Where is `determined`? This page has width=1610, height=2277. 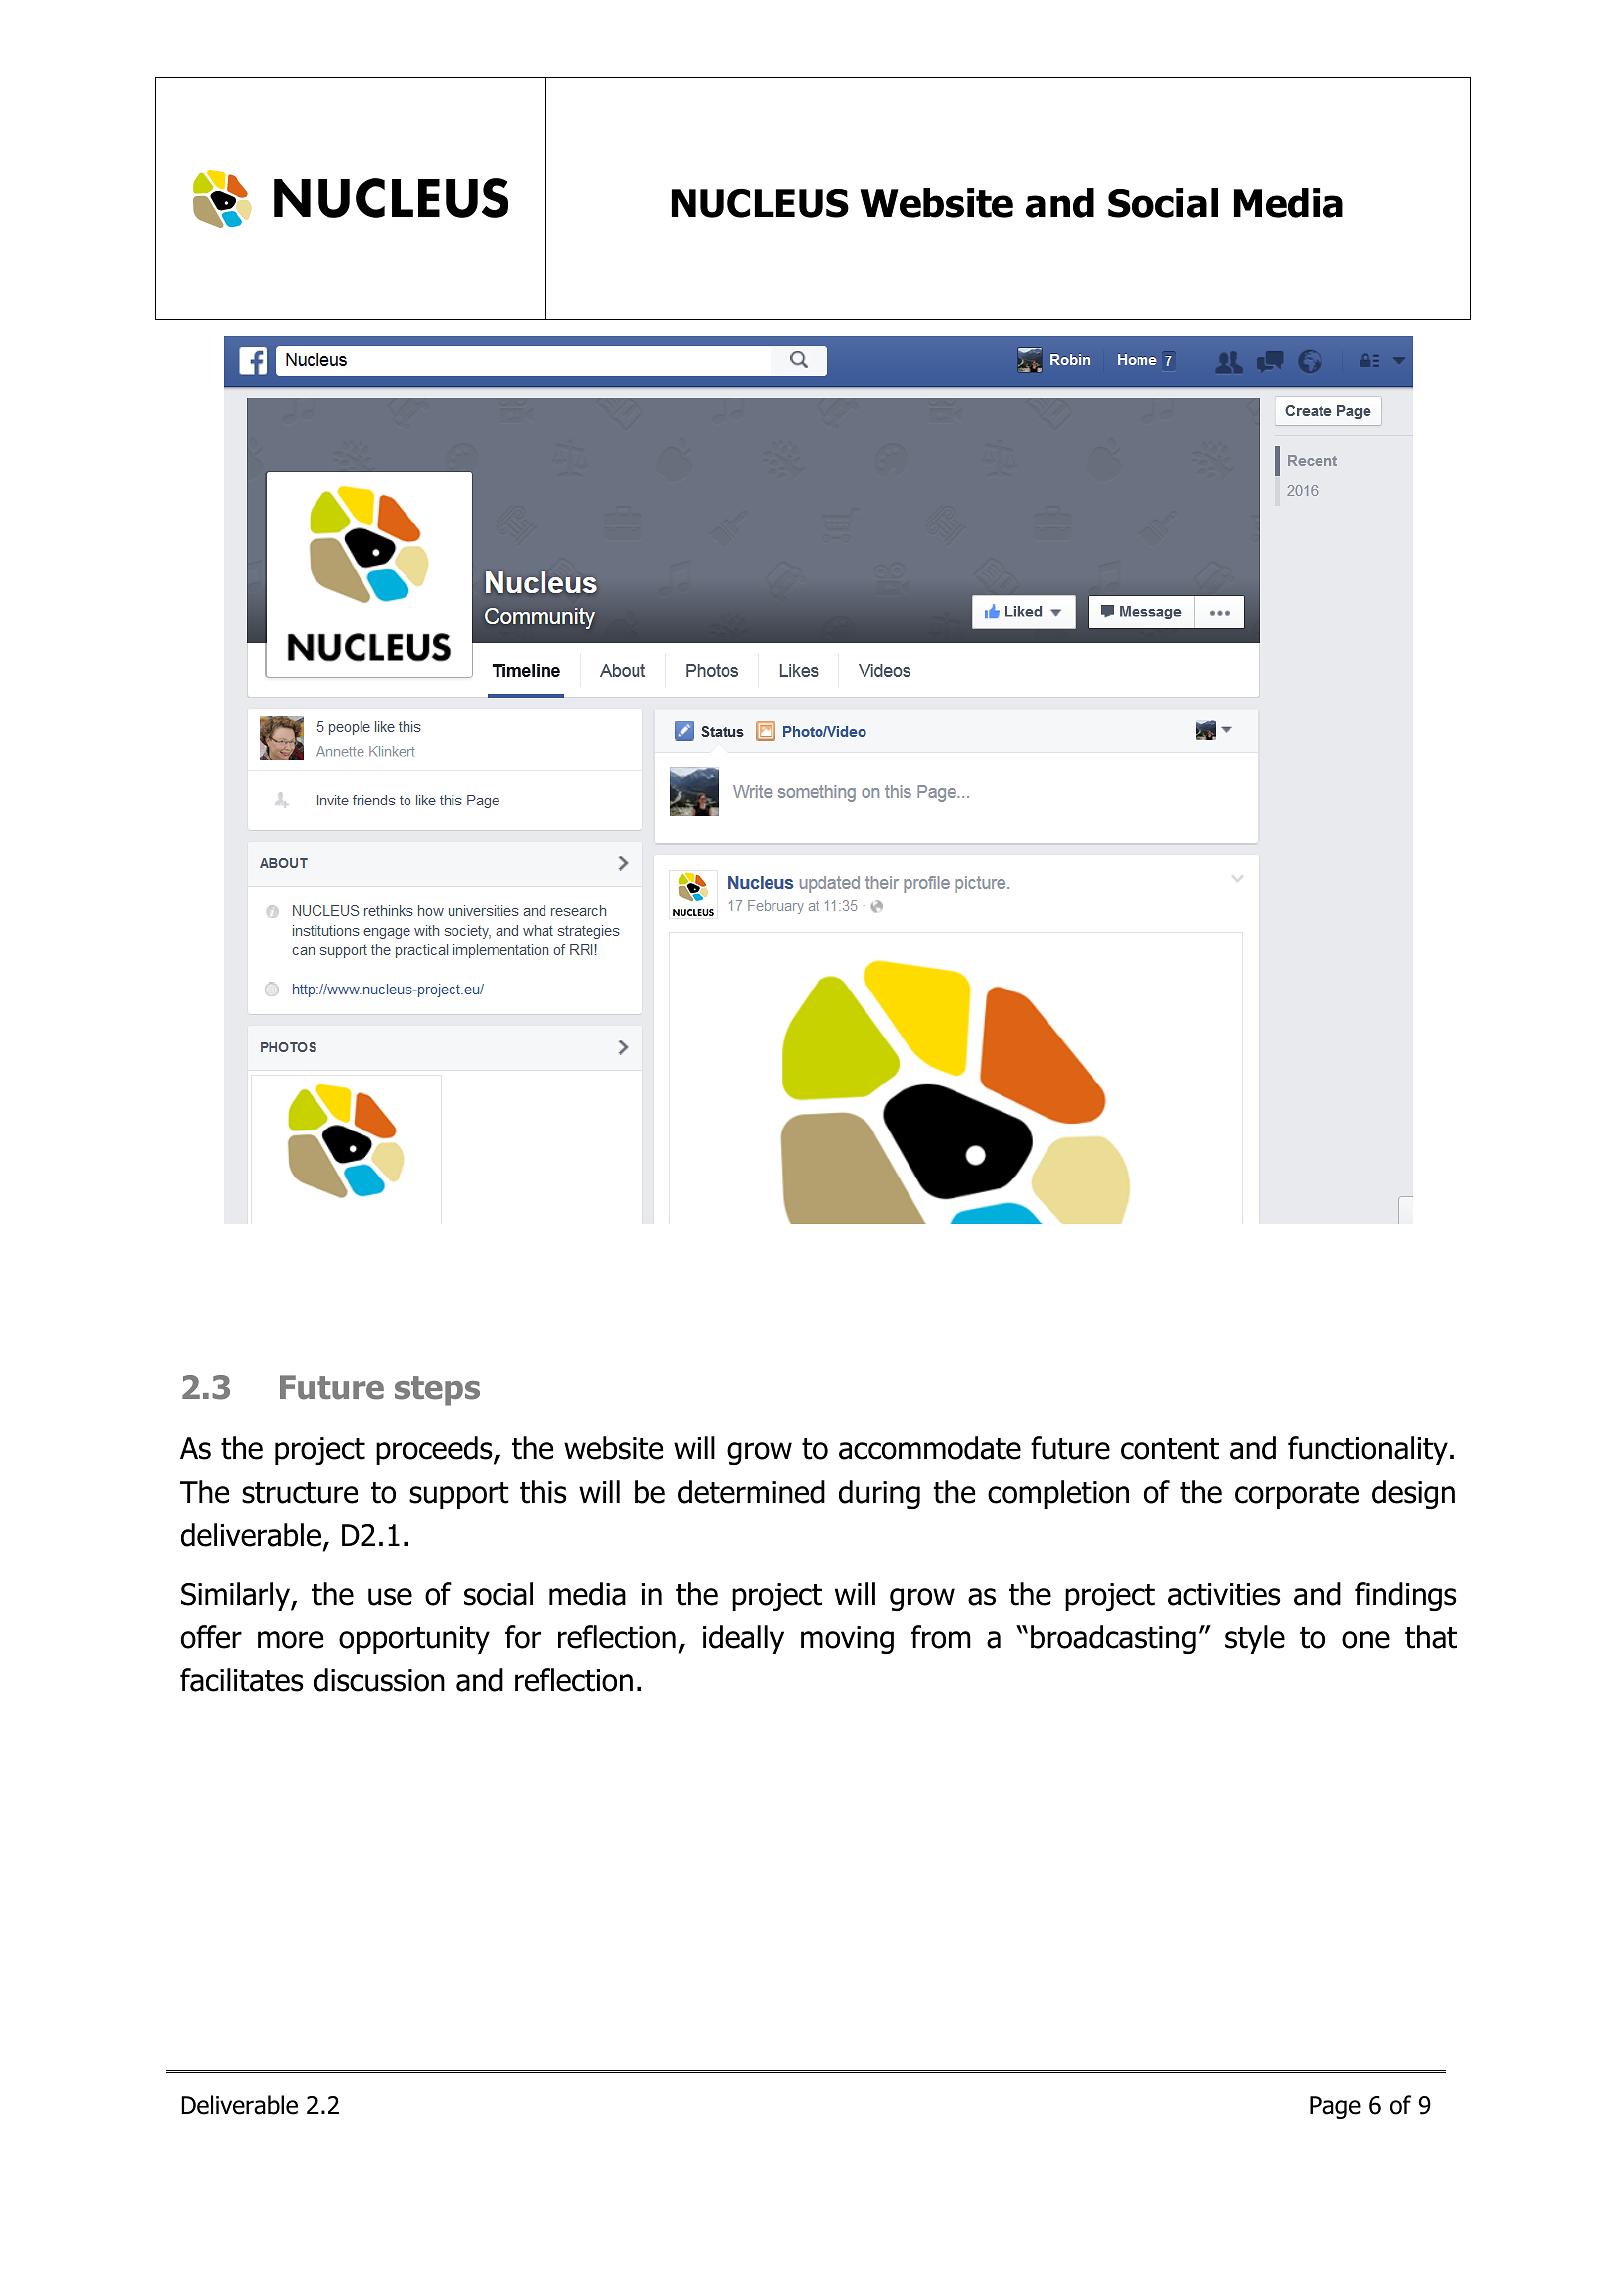
determined is located at coordinates (751, 1492).
